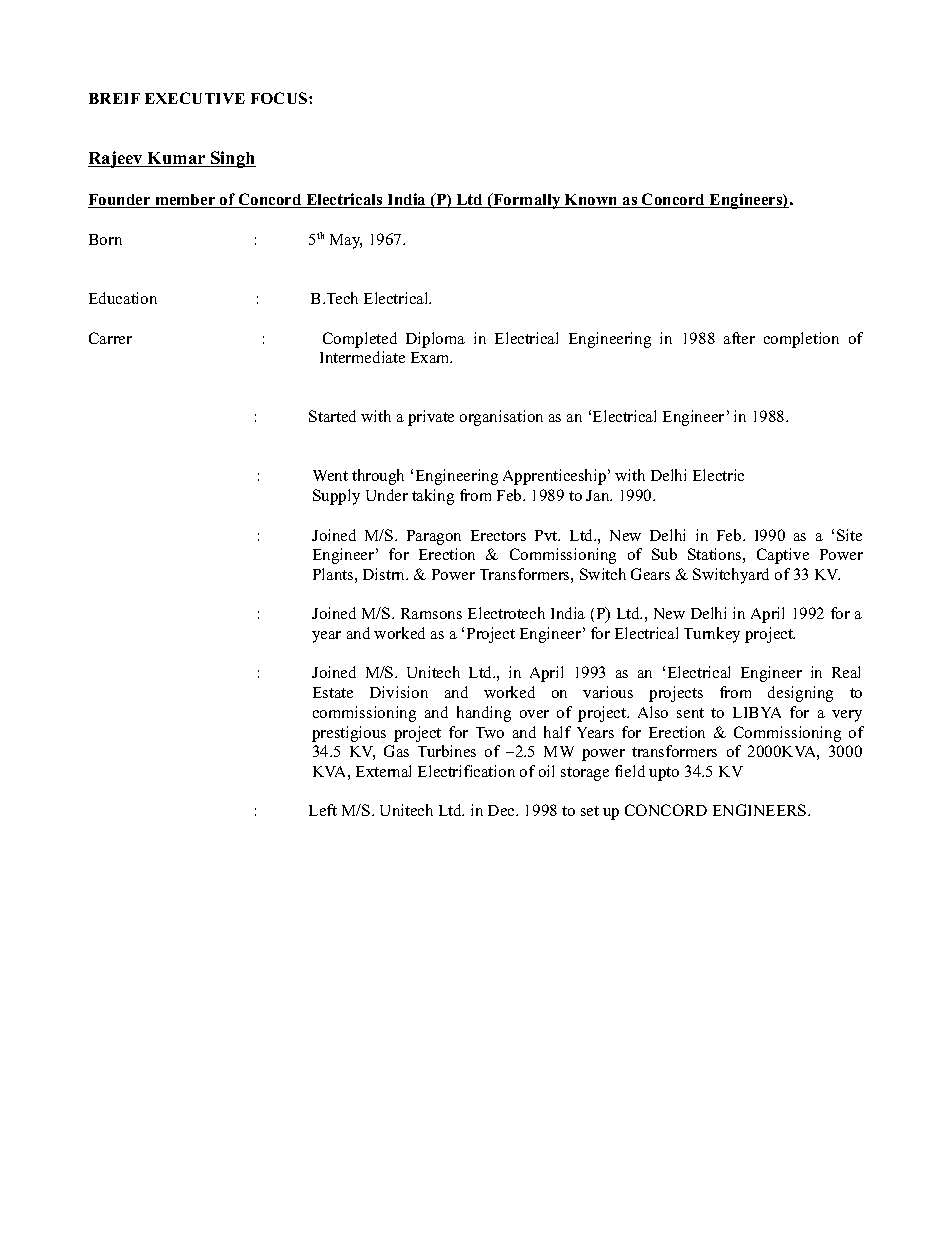 The image size is (952, 1233). Describe the element at coordinates (527, 201) in the page. I see `Formally` at that location.
